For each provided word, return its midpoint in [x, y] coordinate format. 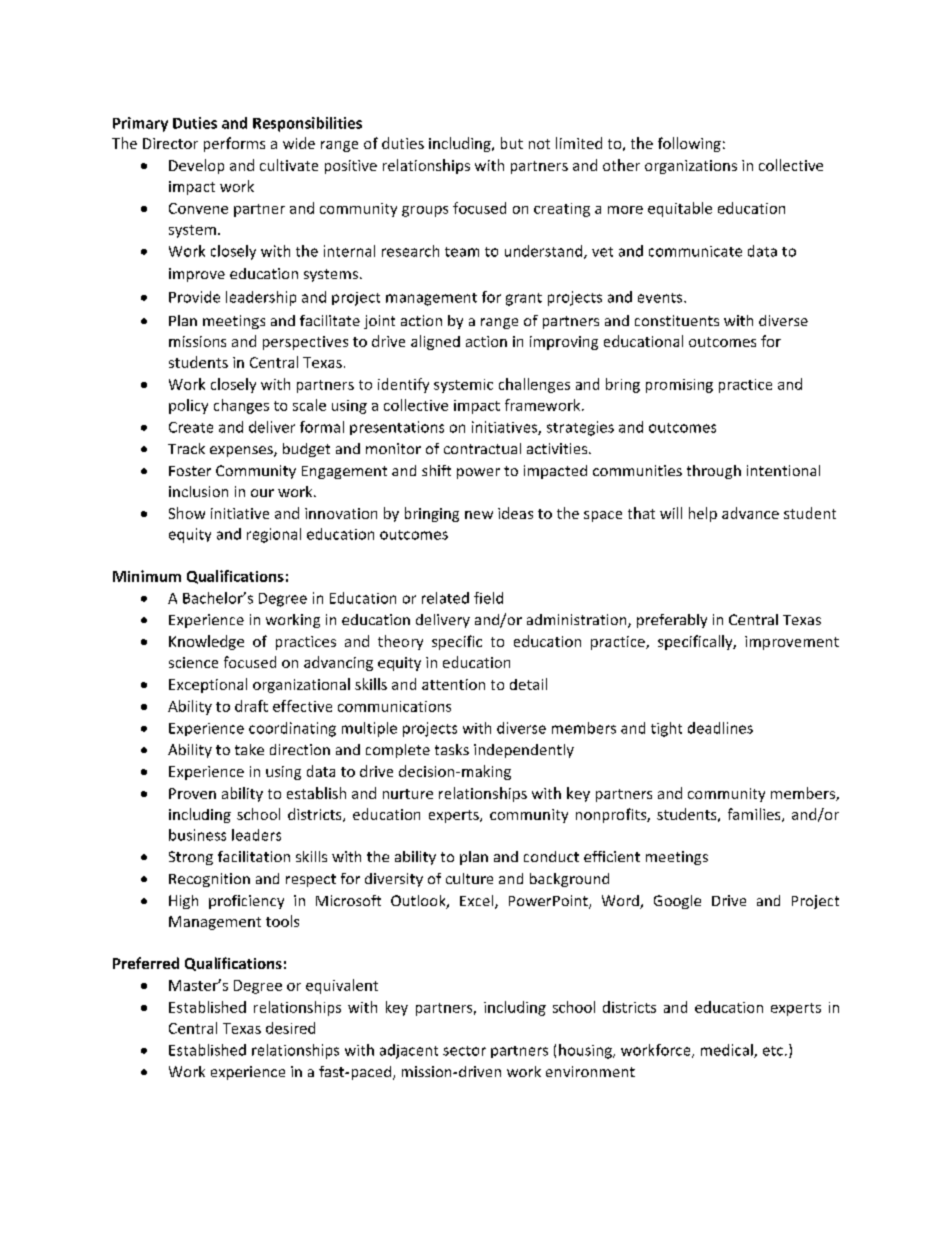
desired [290, 1028]
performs [234, 144]
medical [728, 1051]
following [689, 144]
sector [464, 1051]
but [512, 143]
